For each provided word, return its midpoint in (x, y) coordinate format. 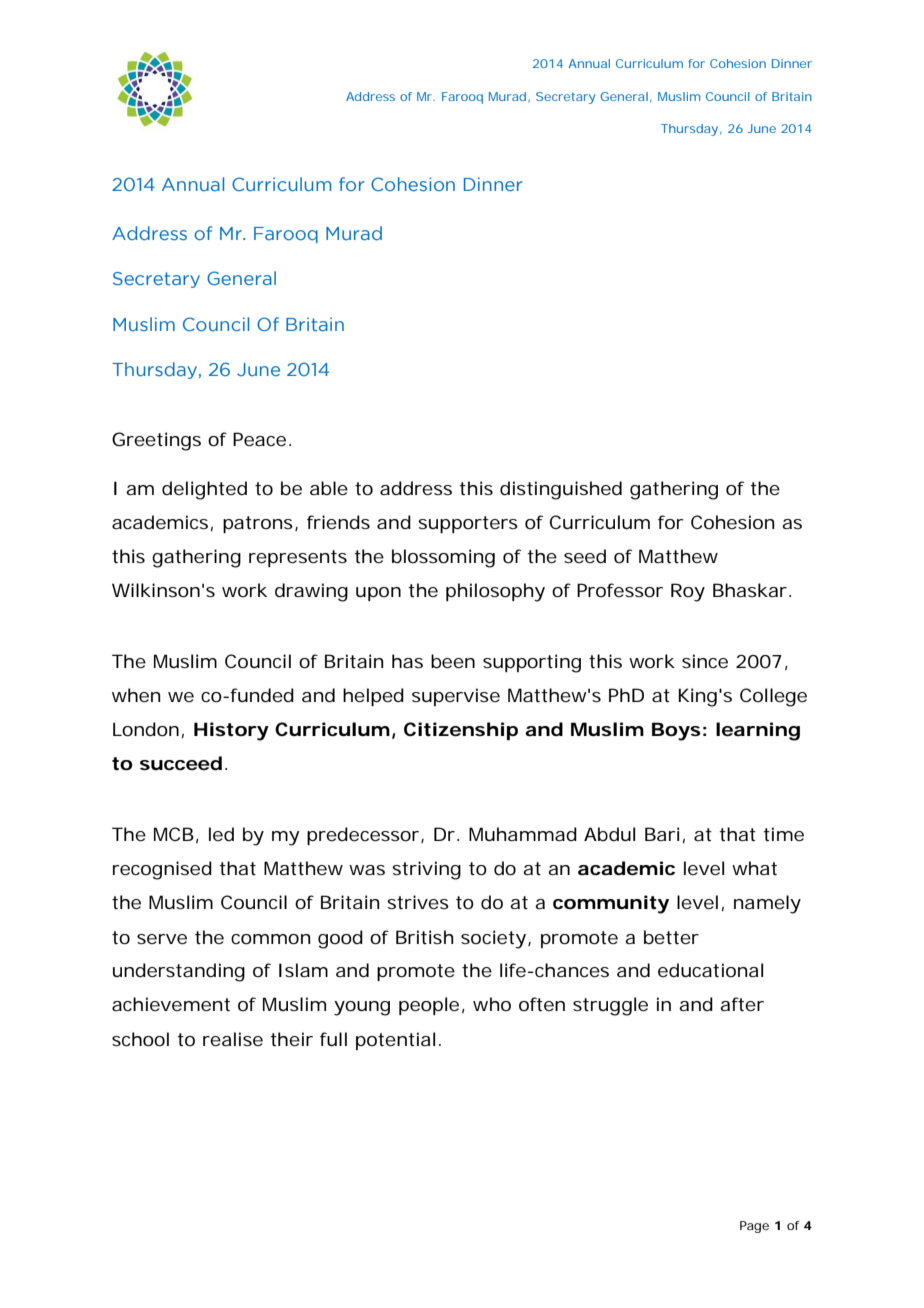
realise (233, 1039)
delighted (204, 490)
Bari (662, 834)
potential (395, 1041)
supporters (468, 524)
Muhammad (523, 834)
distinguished (561, 490)
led (221, 834)
